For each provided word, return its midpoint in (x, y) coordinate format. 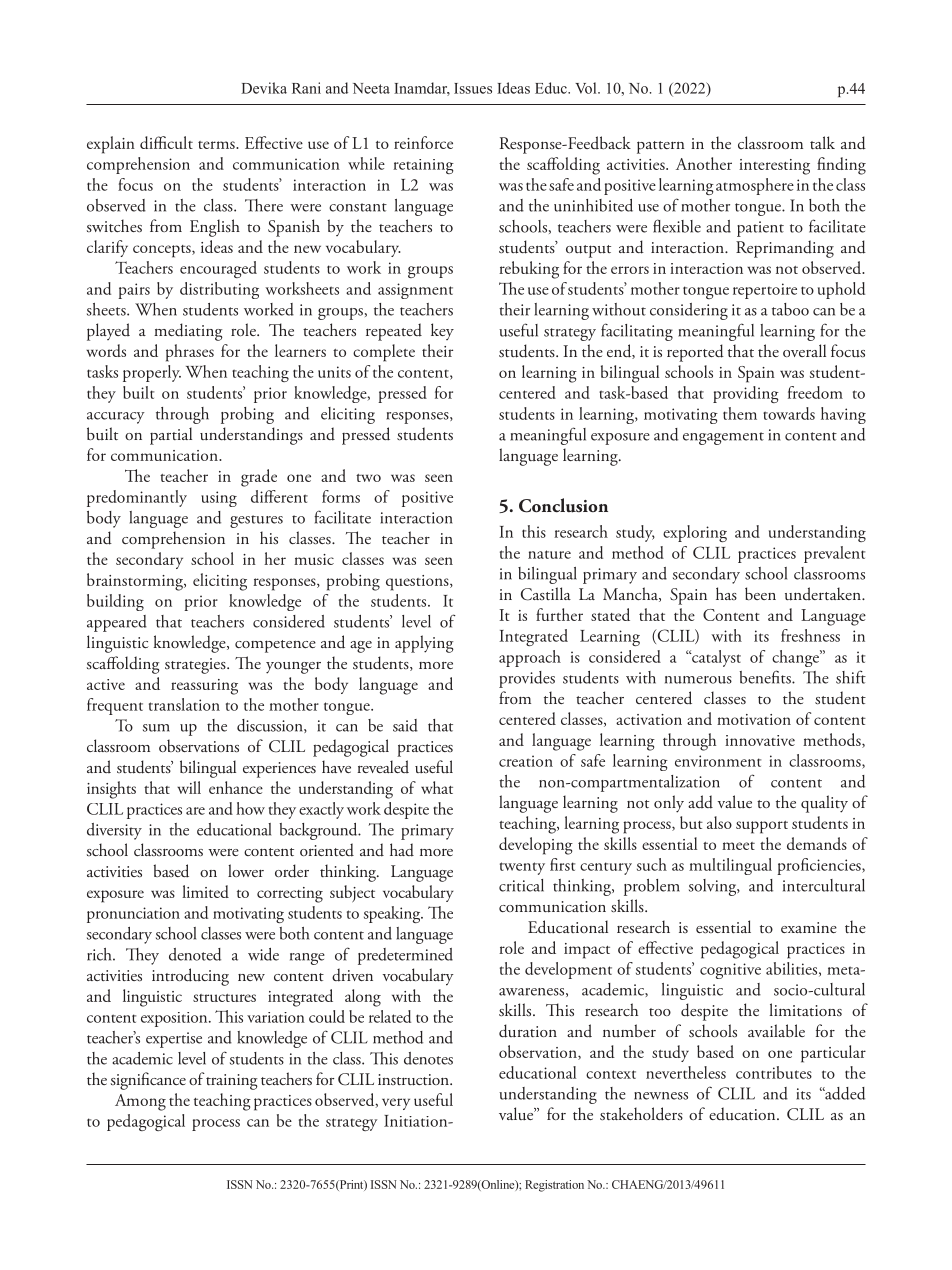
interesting (774, 167)
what (437, 787)
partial (171, 436)
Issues (473, 88)
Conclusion (563, 505)
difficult (166, 142)
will (189, 787)
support (762, 827)
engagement (723, 438)
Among (140, 1102)
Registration (554, 1186)
